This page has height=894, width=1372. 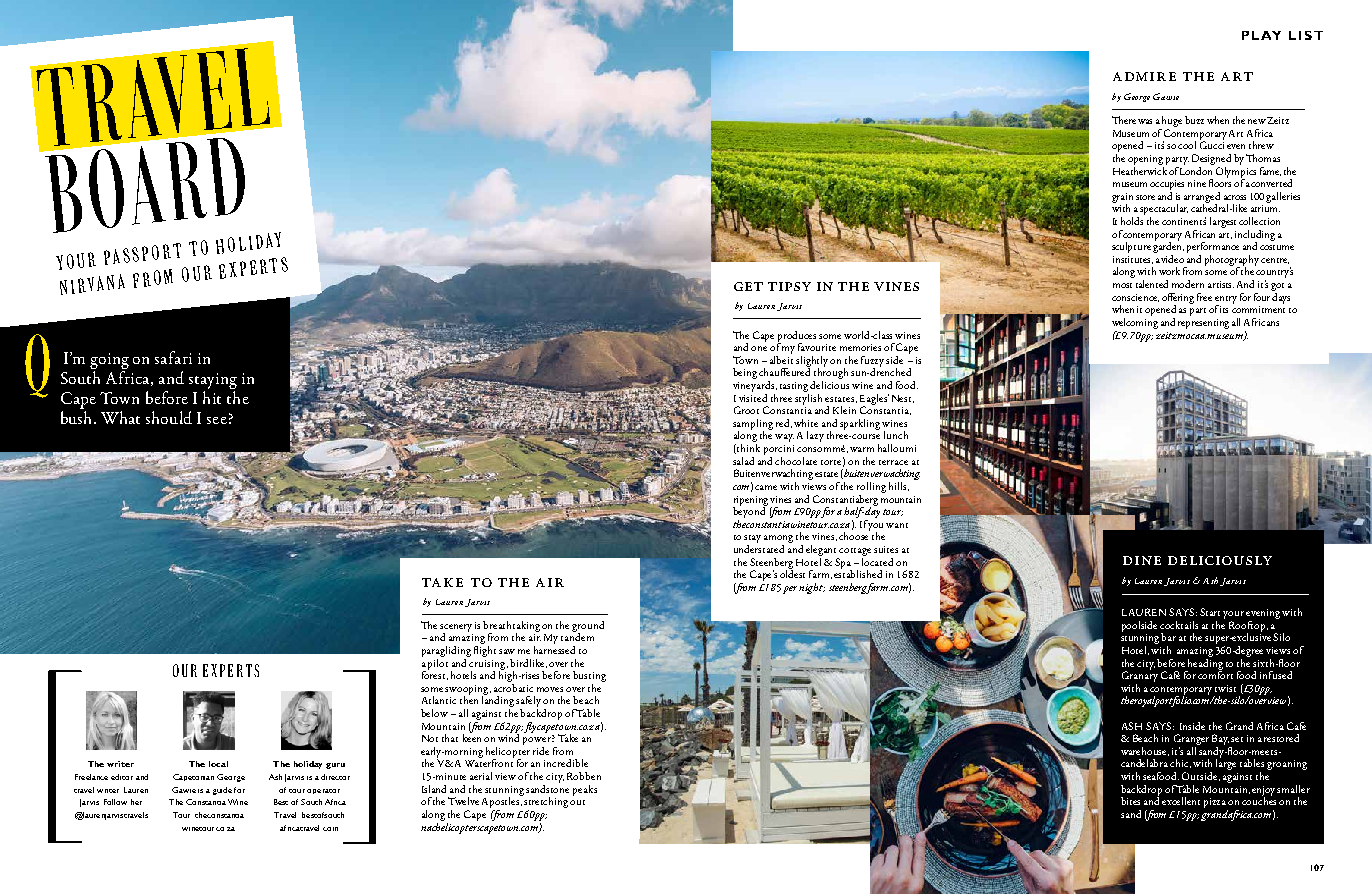 What do you see at coordinates (217, 420) in the page?
I see `see` at bounding box center [217, 420].
